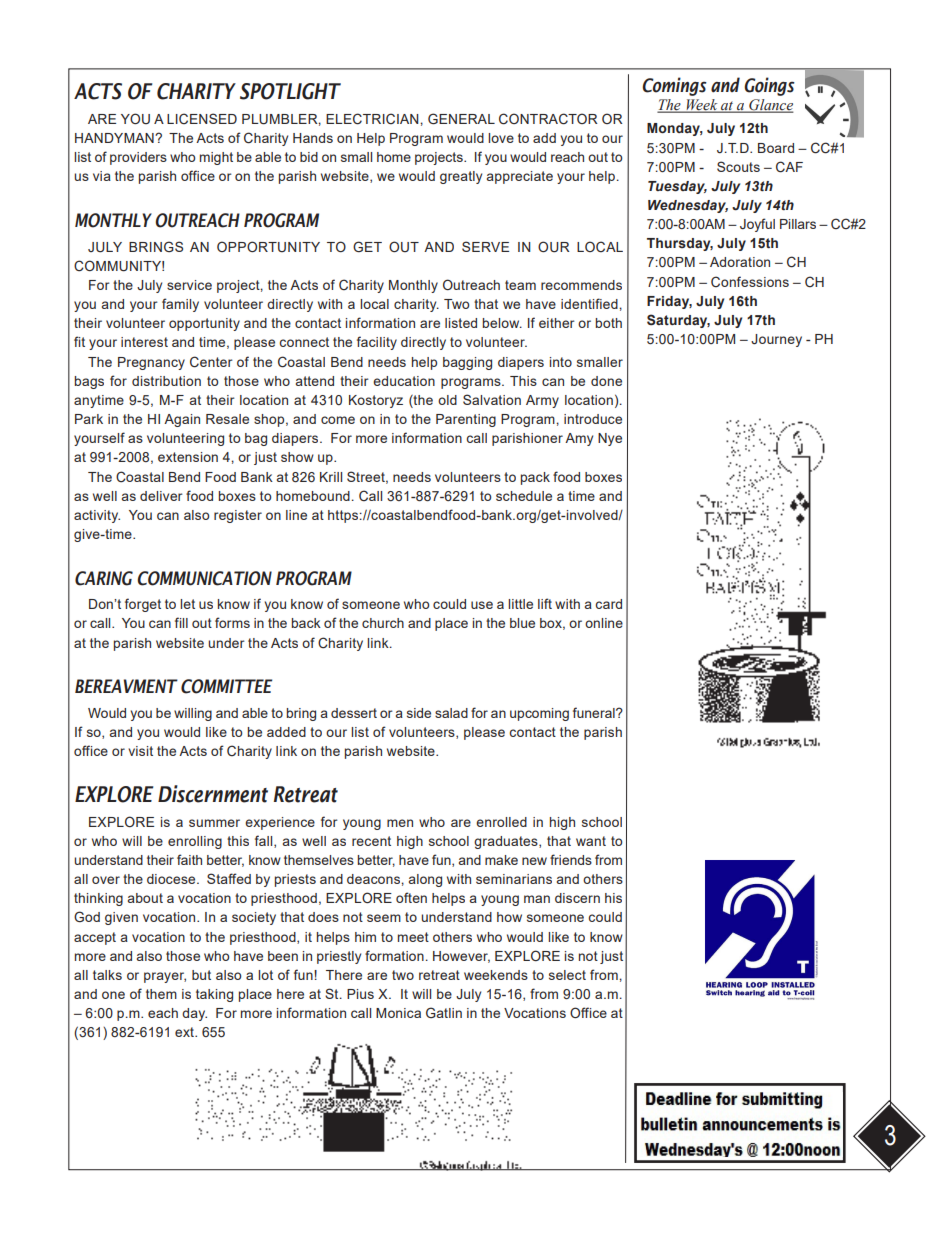  What do you see at coordinates (567, 975) in the screenshot?
I see `select` at bounding box center [567, 975].
